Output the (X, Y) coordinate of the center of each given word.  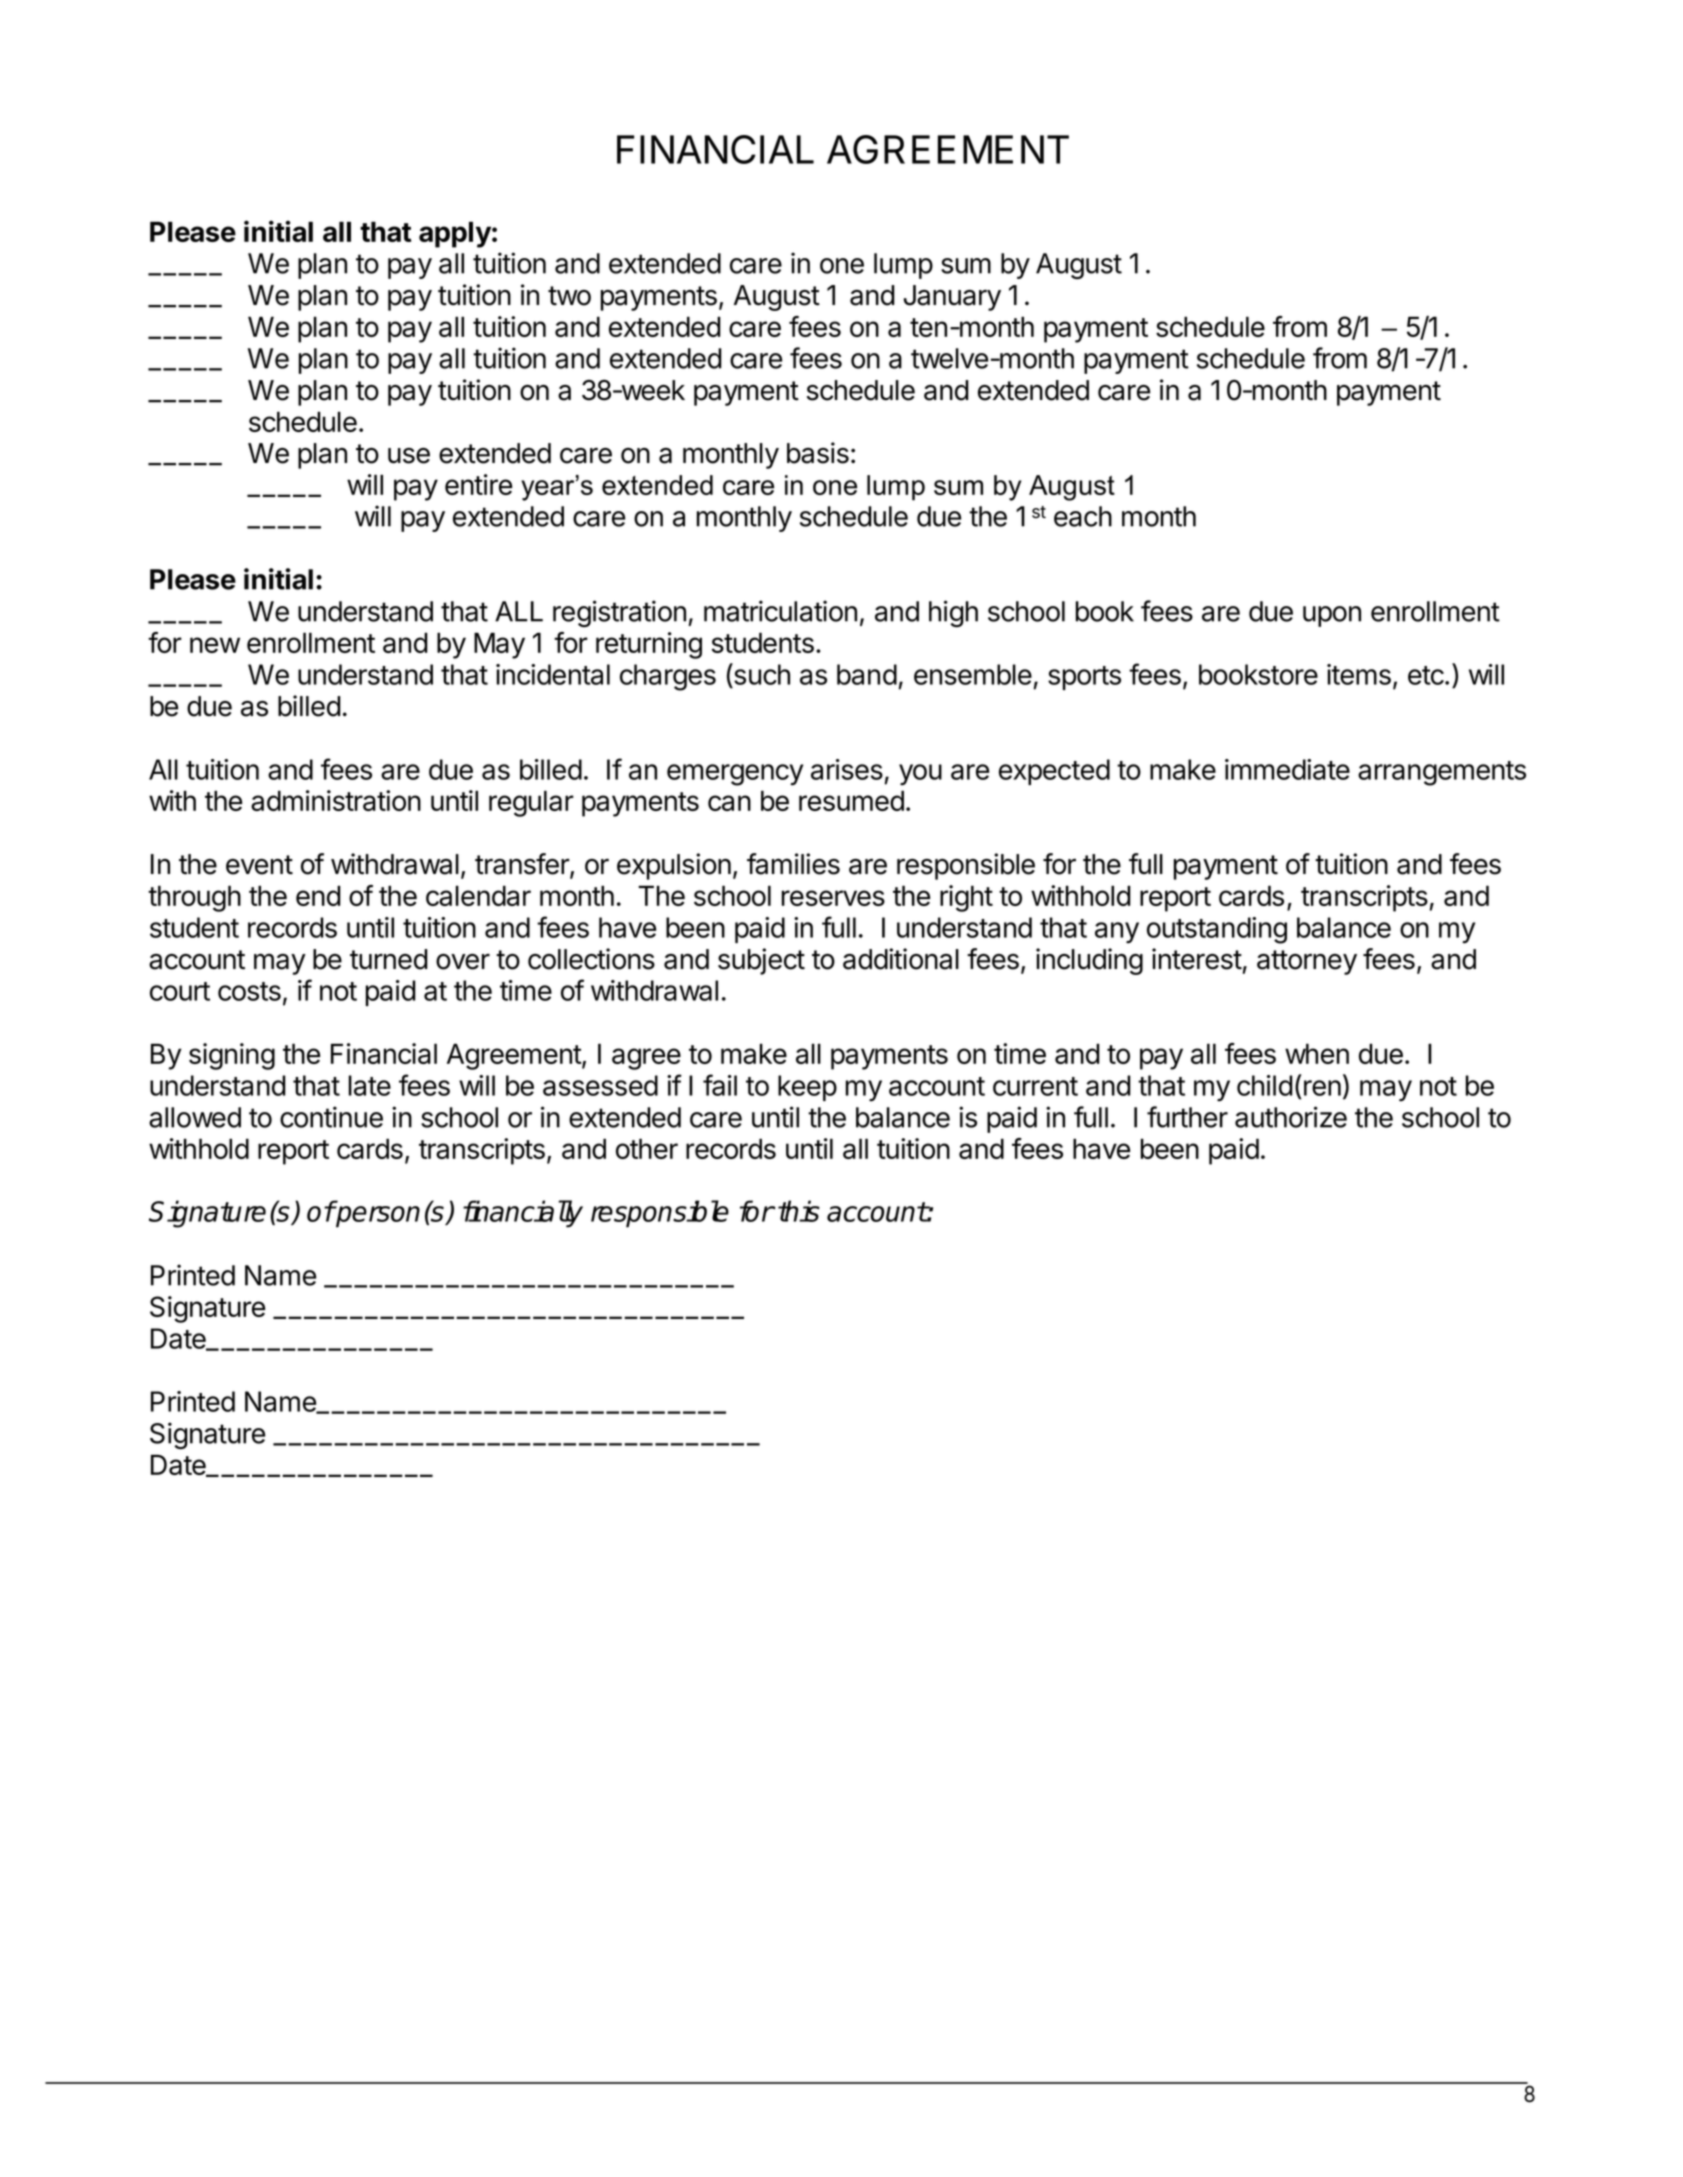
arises (847, 769)
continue (331, 1117)
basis (818, 453)
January (952, 298)
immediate (1287, 769)
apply (455, 234)
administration (336, 800)
